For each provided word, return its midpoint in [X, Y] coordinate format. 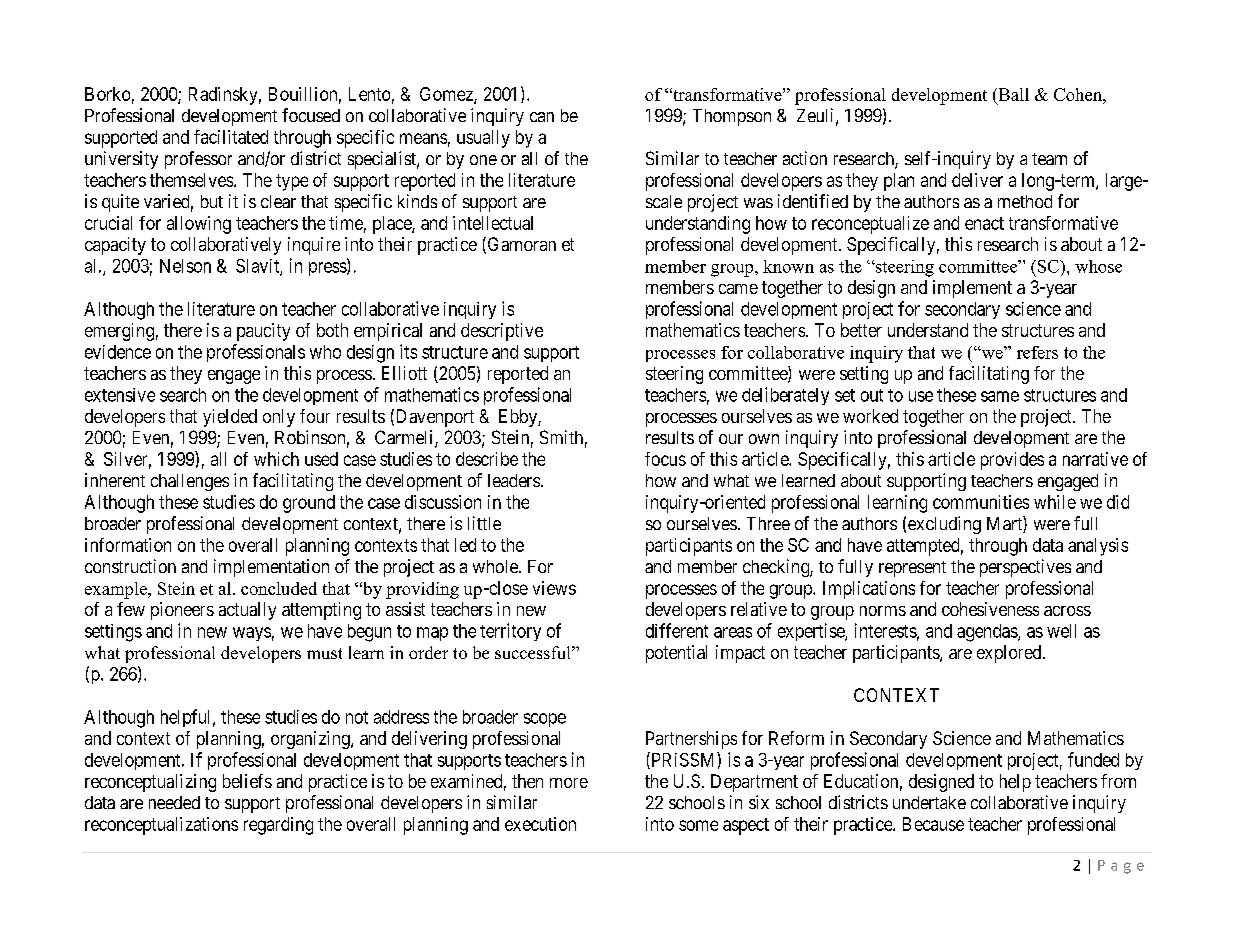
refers [1037, 352]
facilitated [231, 137]
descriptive [502, 332]
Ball [1012, 94]
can [542, 117]
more [569, 783]
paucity [263, 332]
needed [174, 802]
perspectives [1025, 568]
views [554, 588]
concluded [279, 588]
